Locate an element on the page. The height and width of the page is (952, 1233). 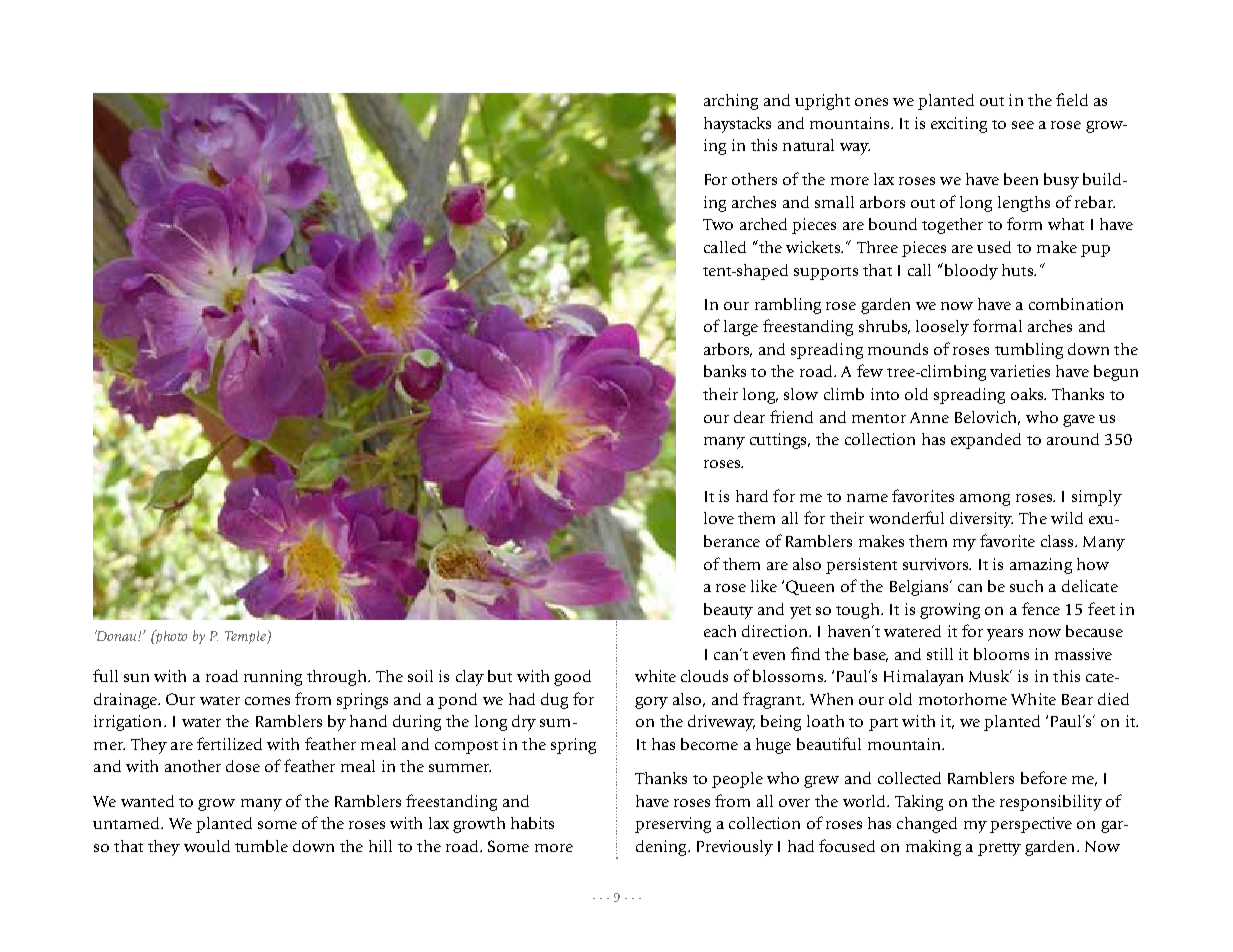
Musk is located at coordinates (990, 676).
